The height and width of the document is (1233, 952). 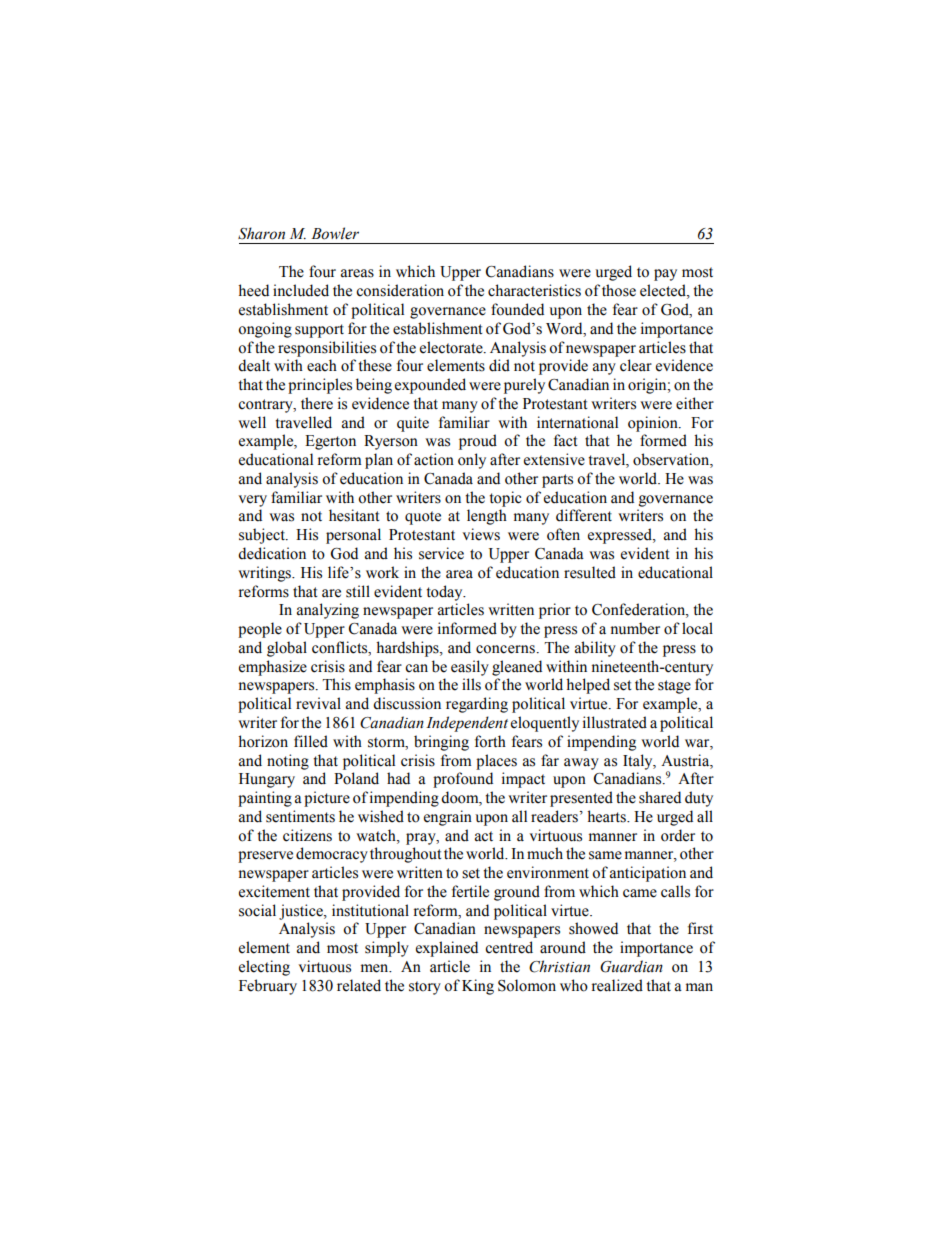 I want to click on filled, so click(x=311, y=741).
